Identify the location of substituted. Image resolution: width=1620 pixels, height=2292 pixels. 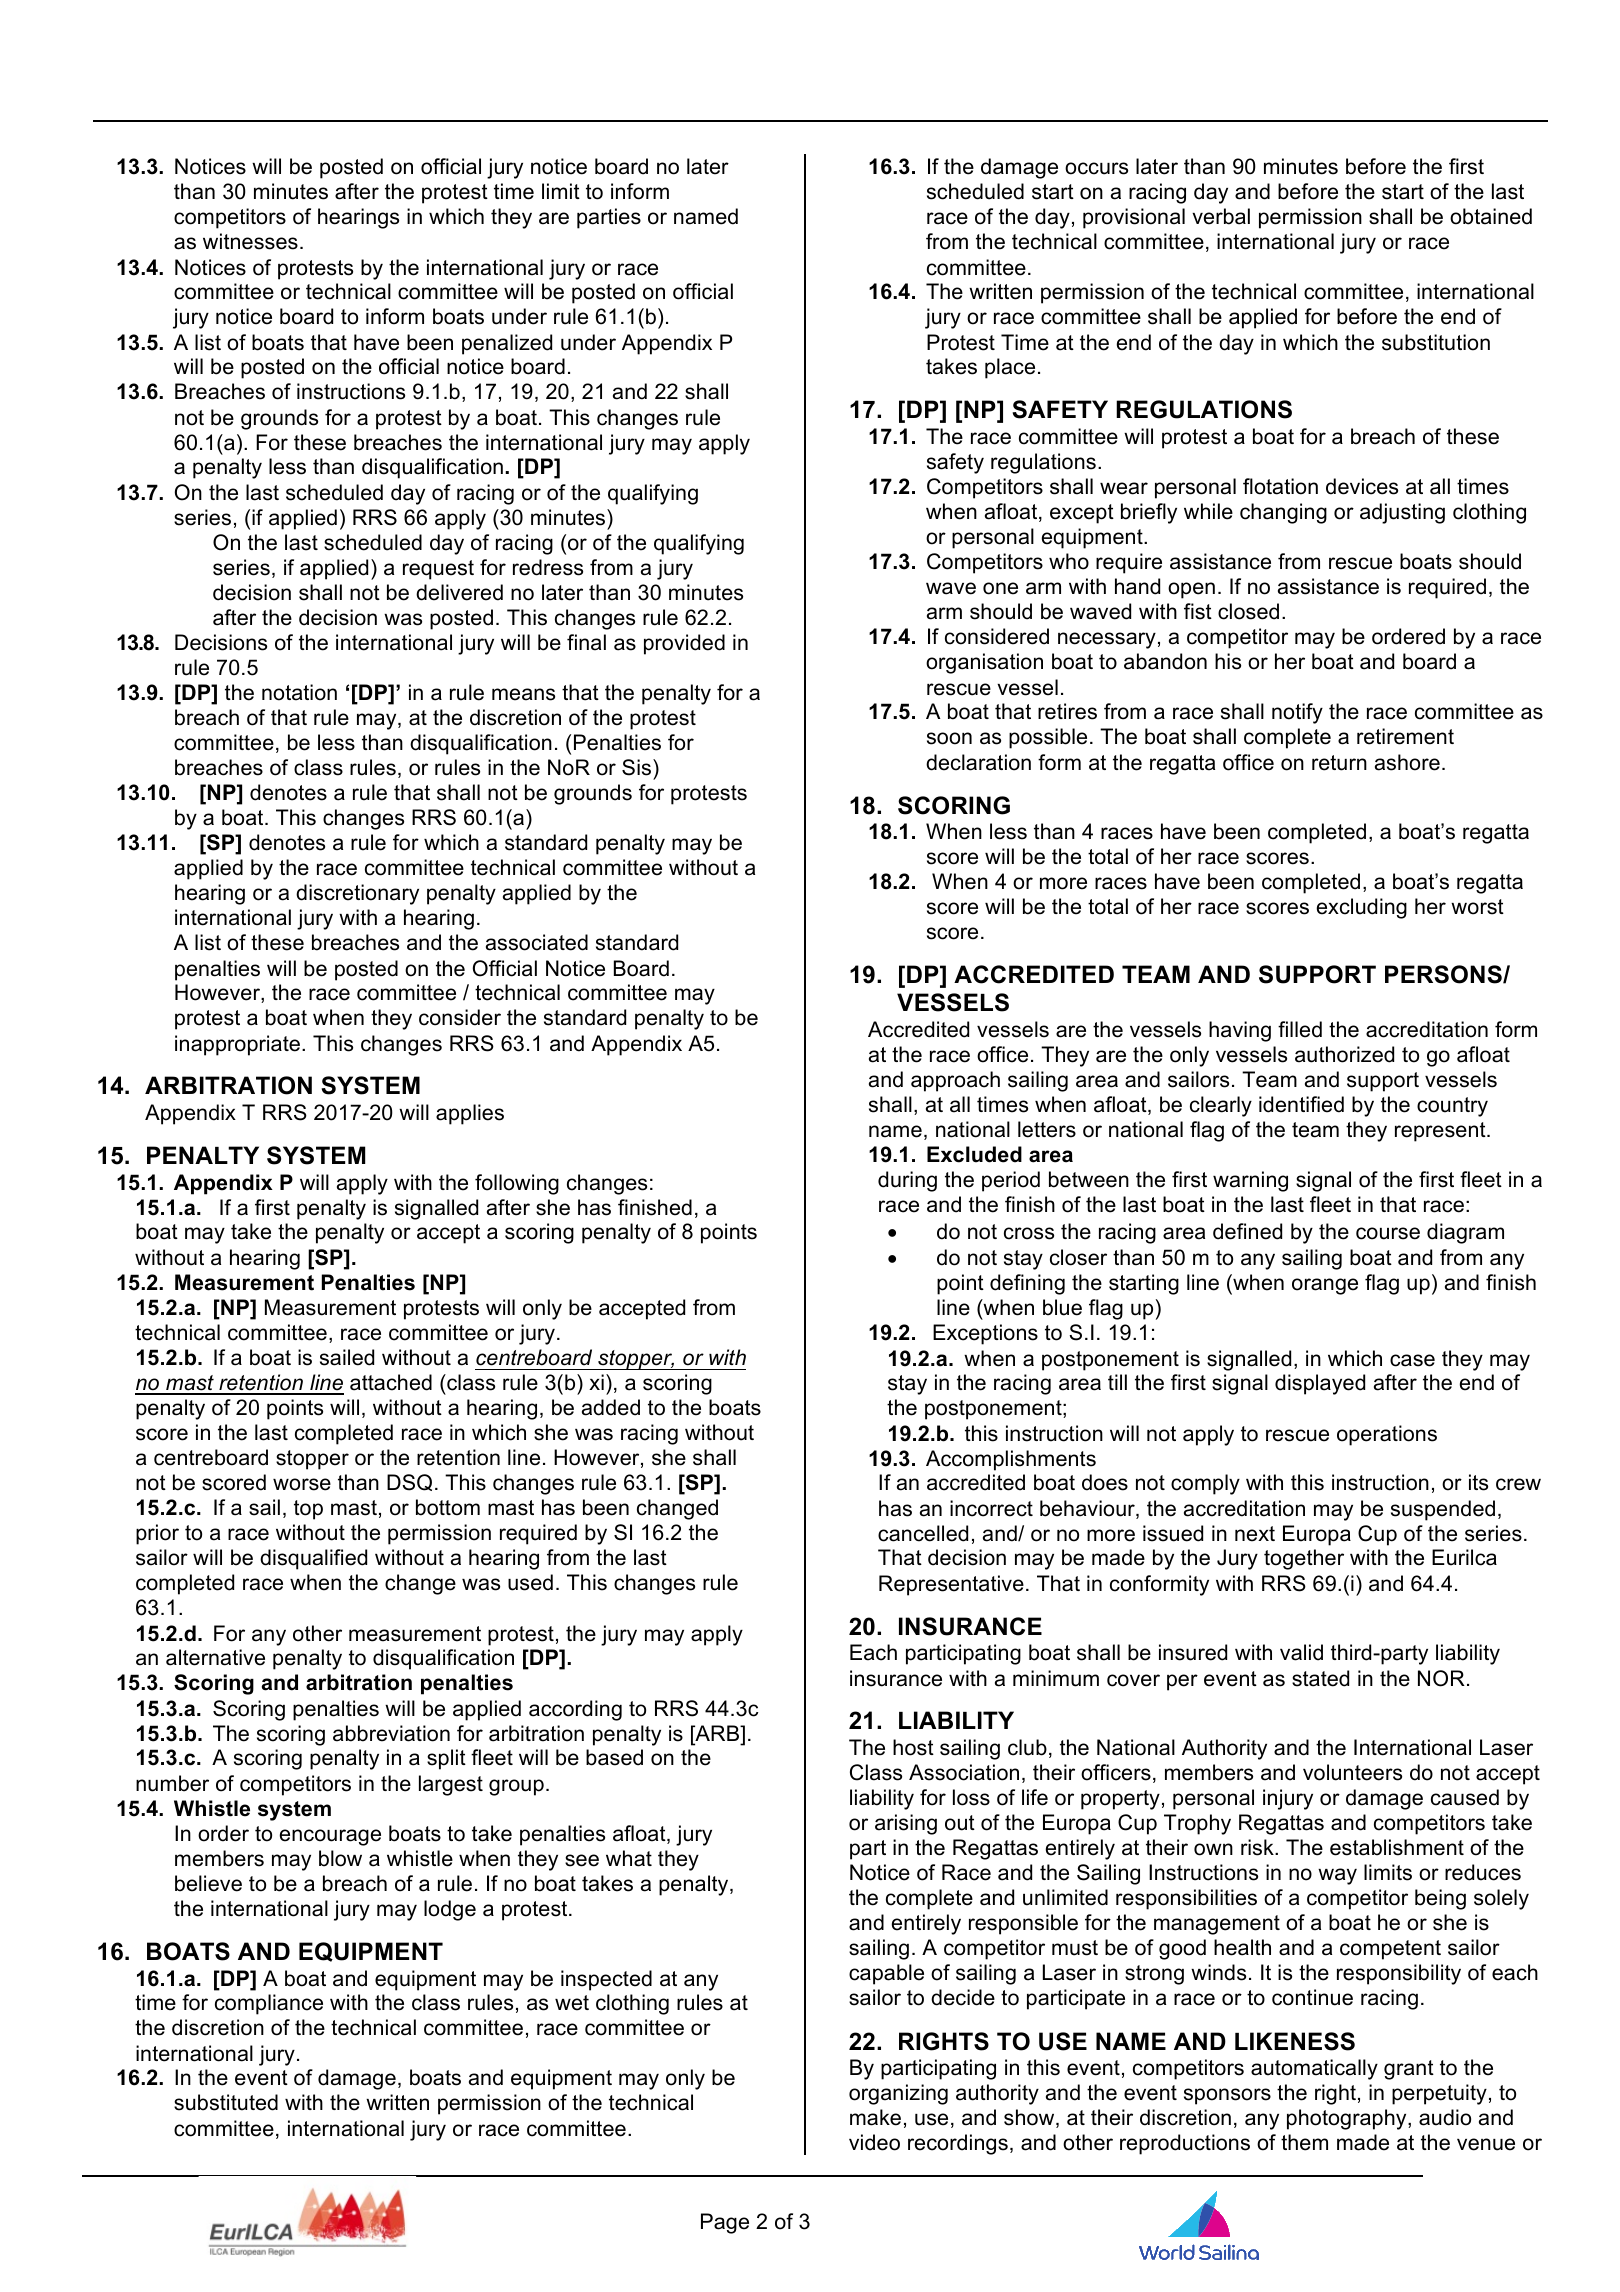
(226, 2102).
